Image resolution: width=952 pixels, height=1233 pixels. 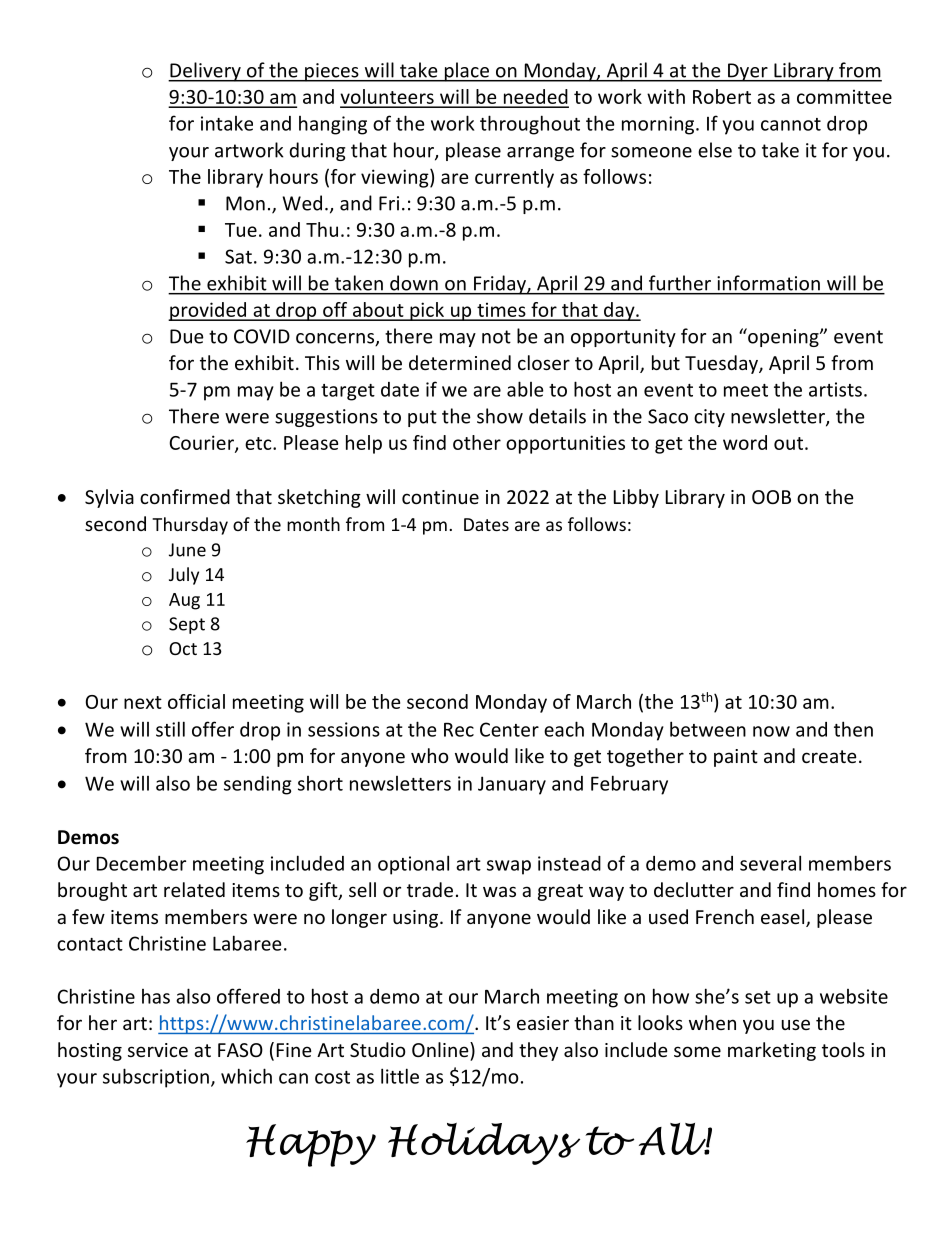 I want to click on Aug, so click(x=184, y=601).
